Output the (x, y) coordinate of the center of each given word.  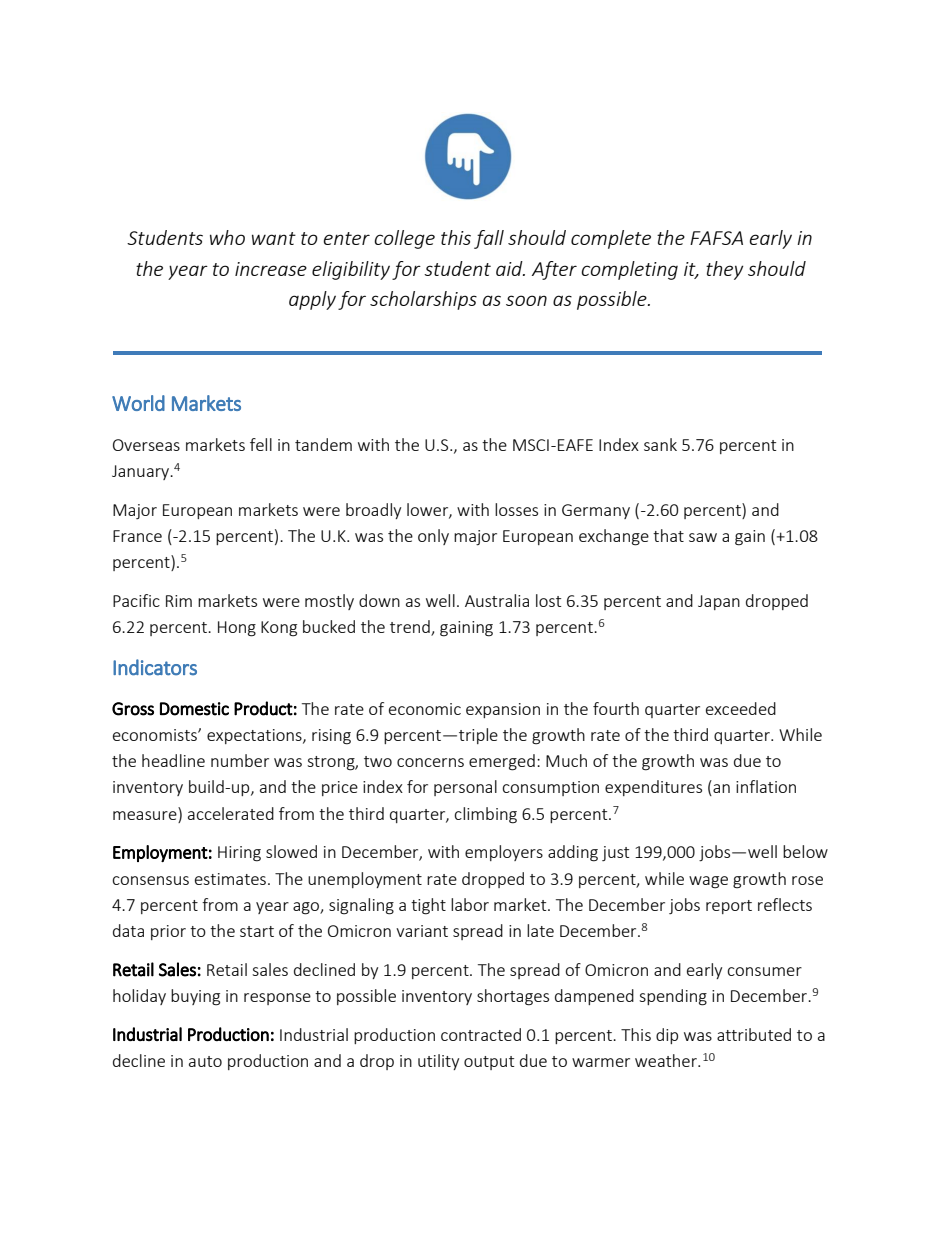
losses (516, 509)
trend (411, 628)
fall (489, 239)
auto (205, 1061)
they (725, 270)
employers (504, 853)
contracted (481, 1034)
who (227, 237)
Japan (719, 602)
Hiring (239, 854)
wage (708, 882)
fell (261, 444)
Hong (237, 629)
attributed (754, 1034)
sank (660, 444)
